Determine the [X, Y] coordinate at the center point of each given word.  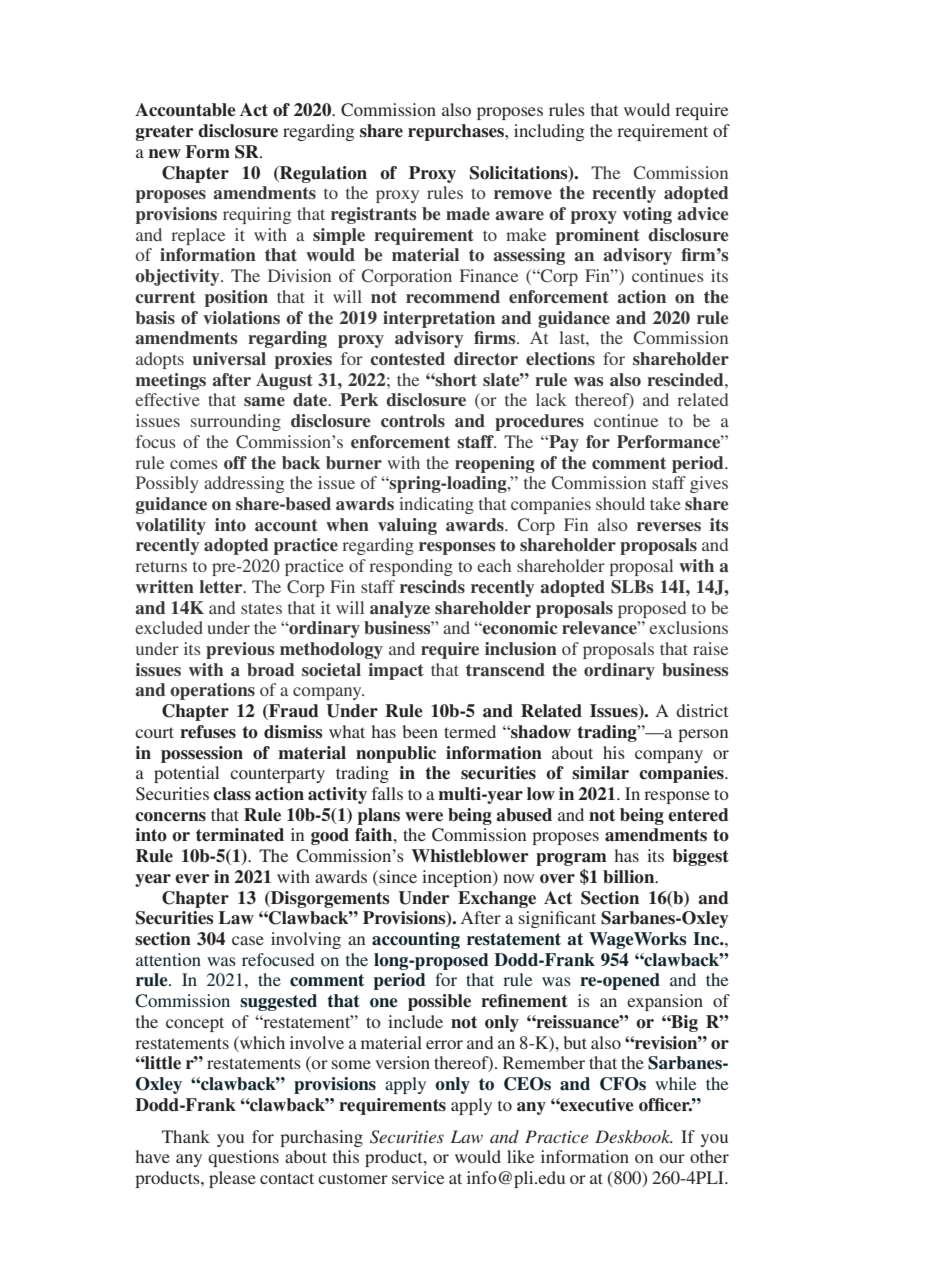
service [418, 1177]
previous [240, 650]
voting [647, 215]
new [165, 154]
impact [396, 671]
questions [243, 1158]
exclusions [688, 627]
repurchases [457, 132]
